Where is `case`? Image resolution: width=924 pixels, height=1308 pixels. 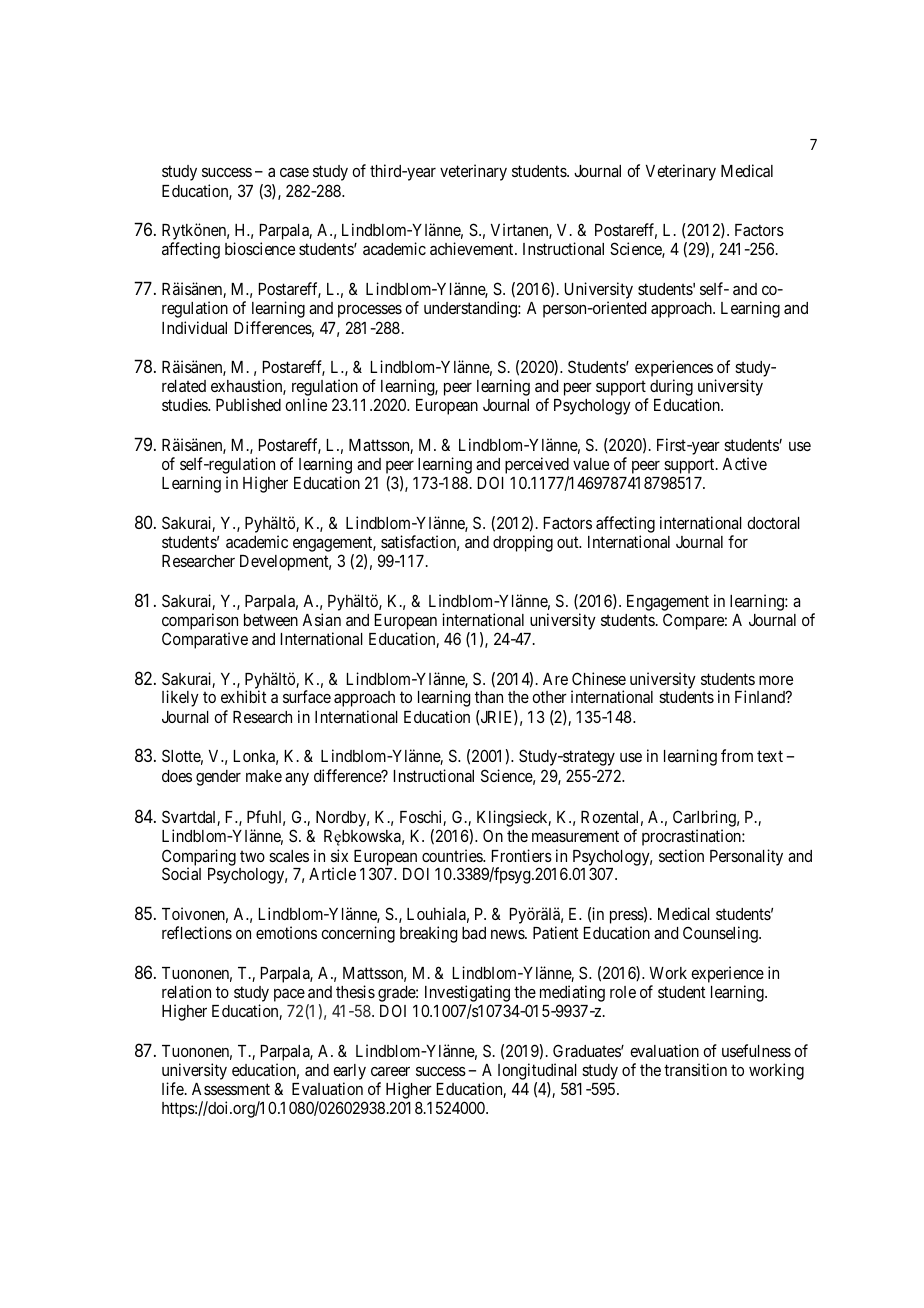
case is located at coordinates (294, 172).
